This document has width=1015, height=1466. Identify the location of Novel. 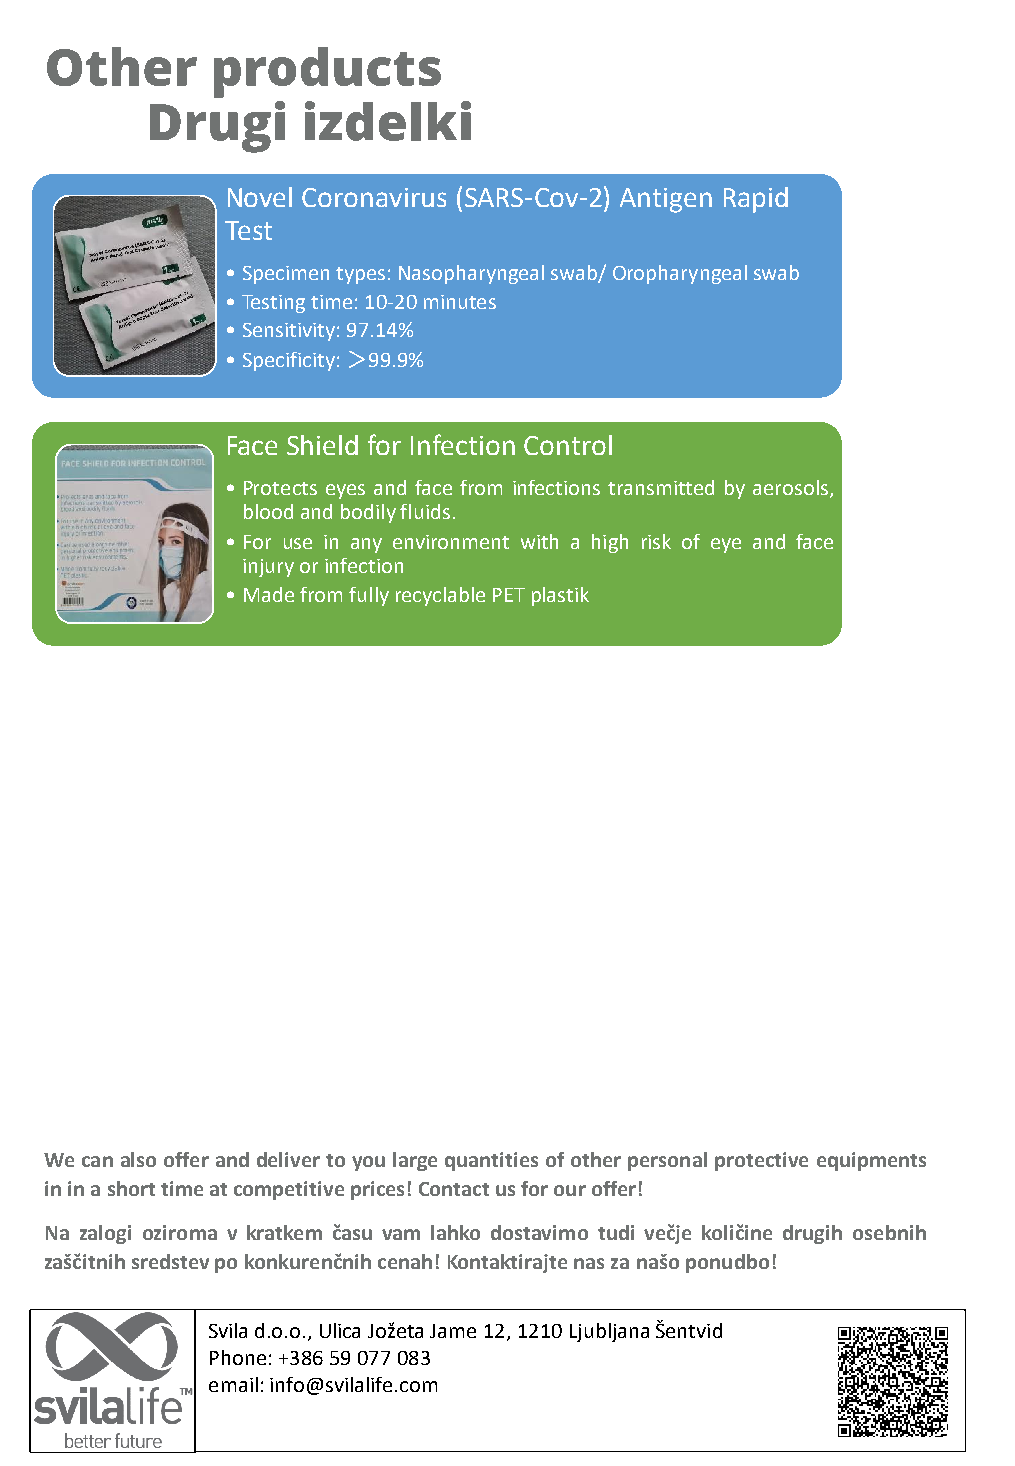
(260, 197).
